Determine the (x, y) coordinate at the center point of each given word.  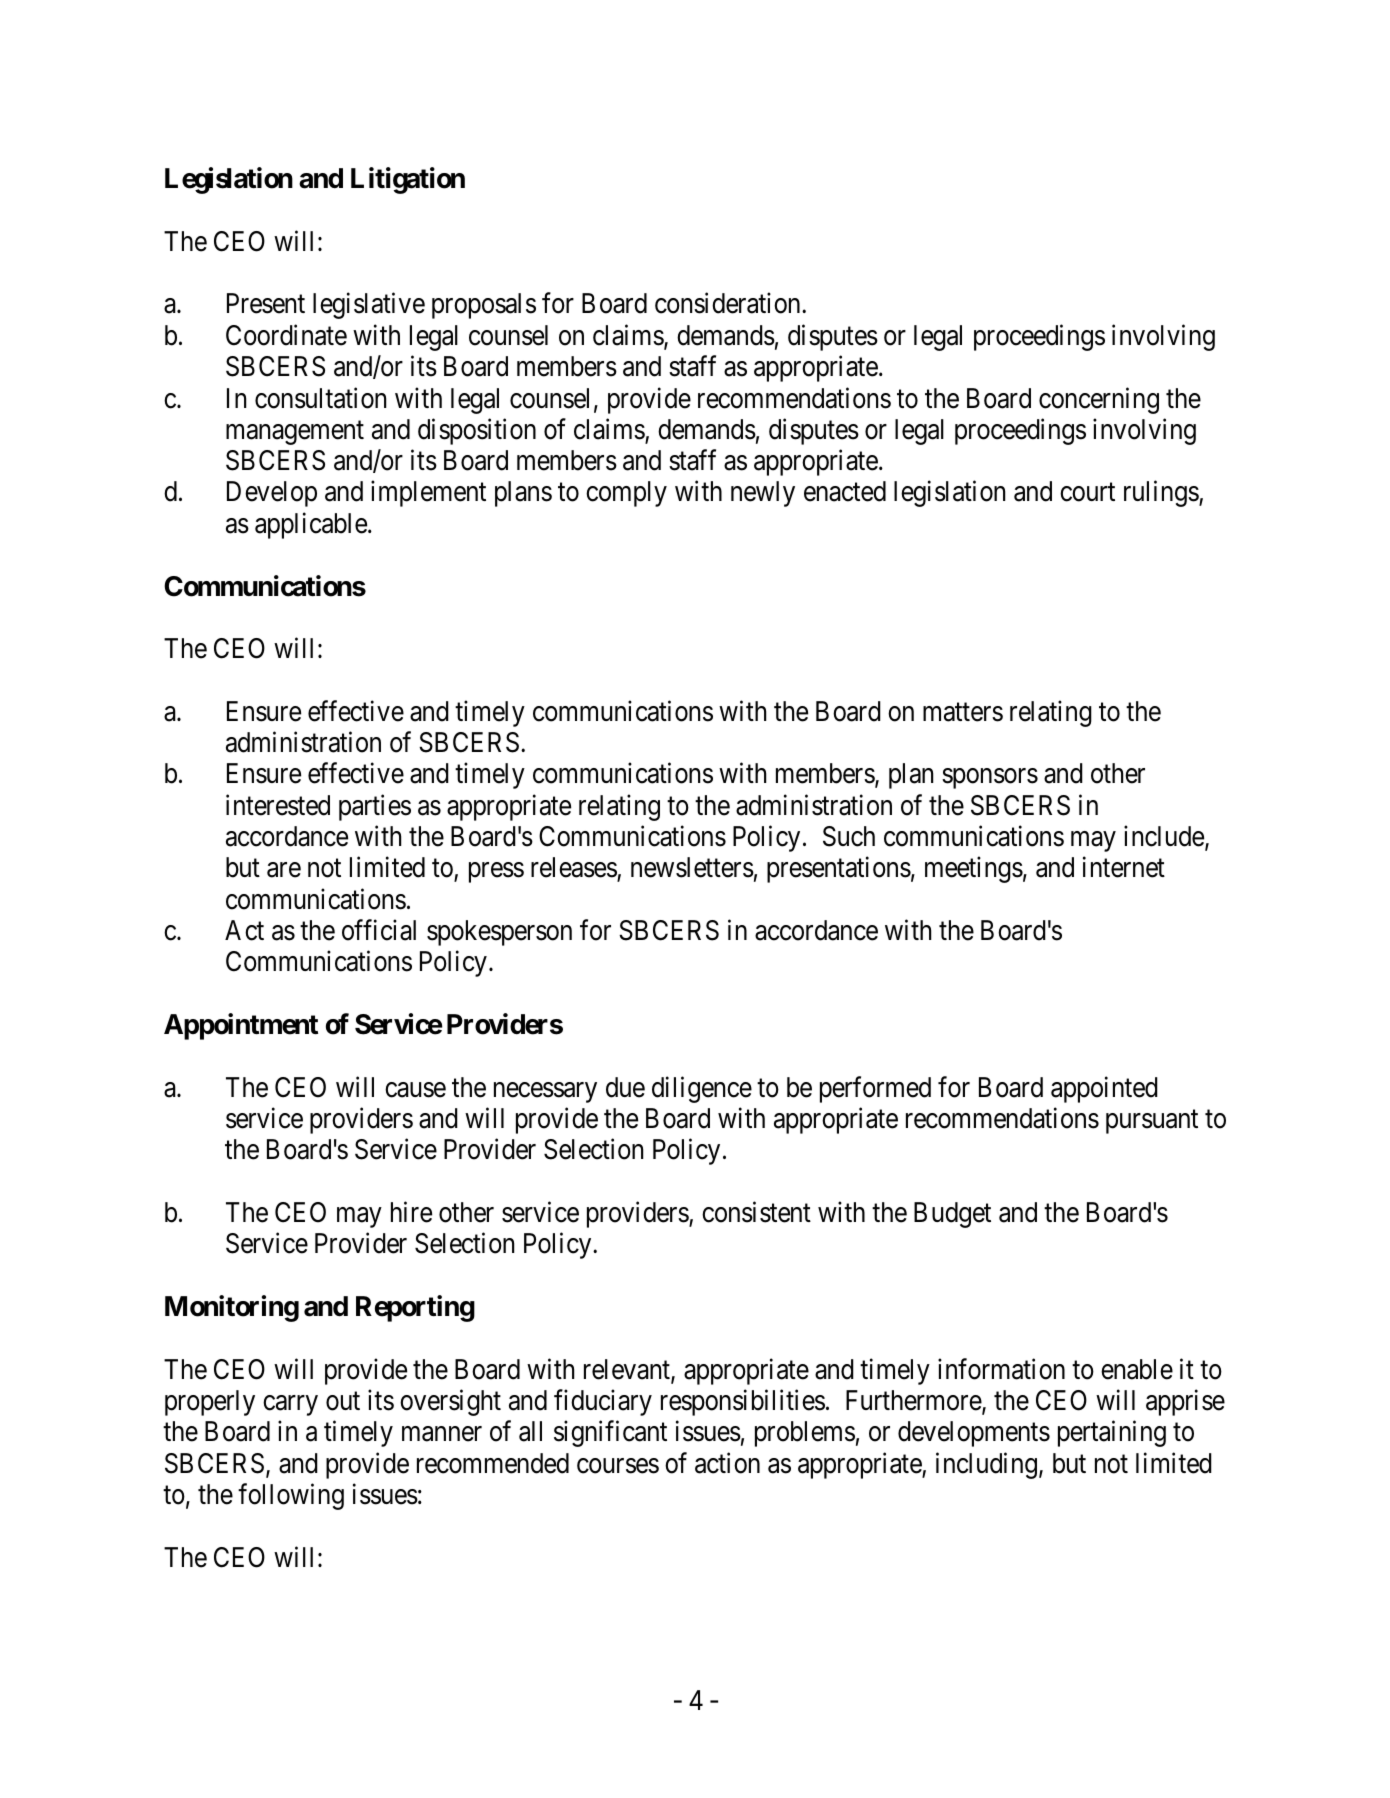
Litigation (408, 181)
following (291, 1496)
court (1087, 493)
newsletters (692, 867)
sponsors (990, 779)
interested (278, 805)
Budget (952, 1215)
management (295, 433)
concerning (1099, 400)
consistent (756, 1212)
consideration (729, 303)
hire (411, 1212)
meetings (974, 870)
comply (626, 494)
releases (574, 869)
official (379, 930)
